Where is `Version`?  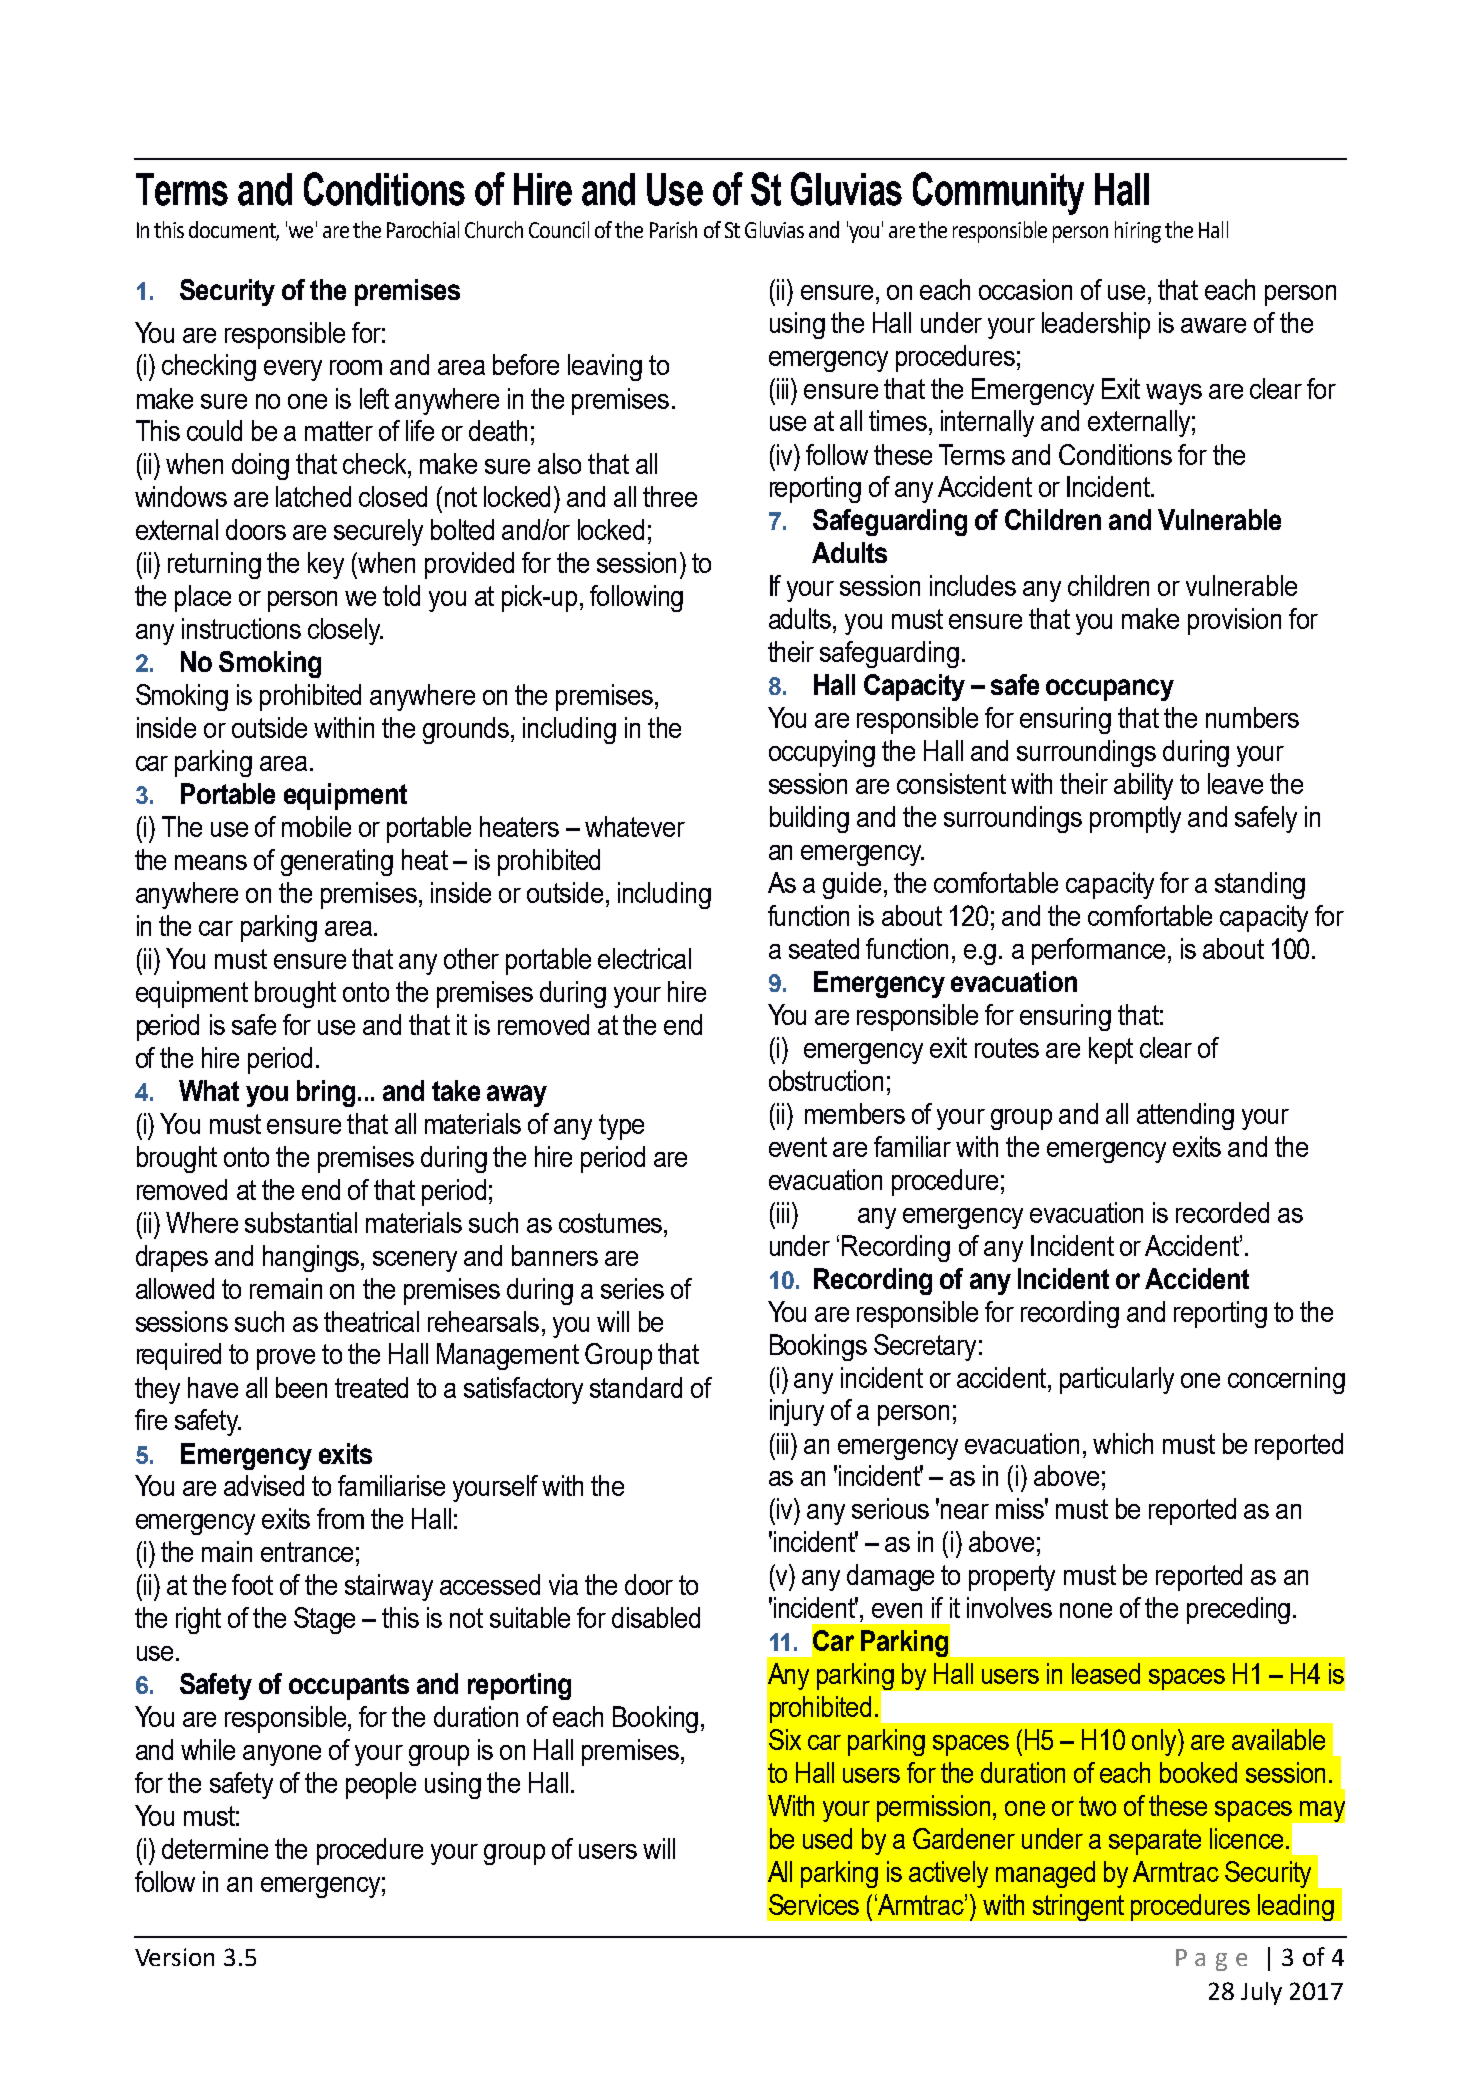
Version is located at coordinates (174, 1957).
